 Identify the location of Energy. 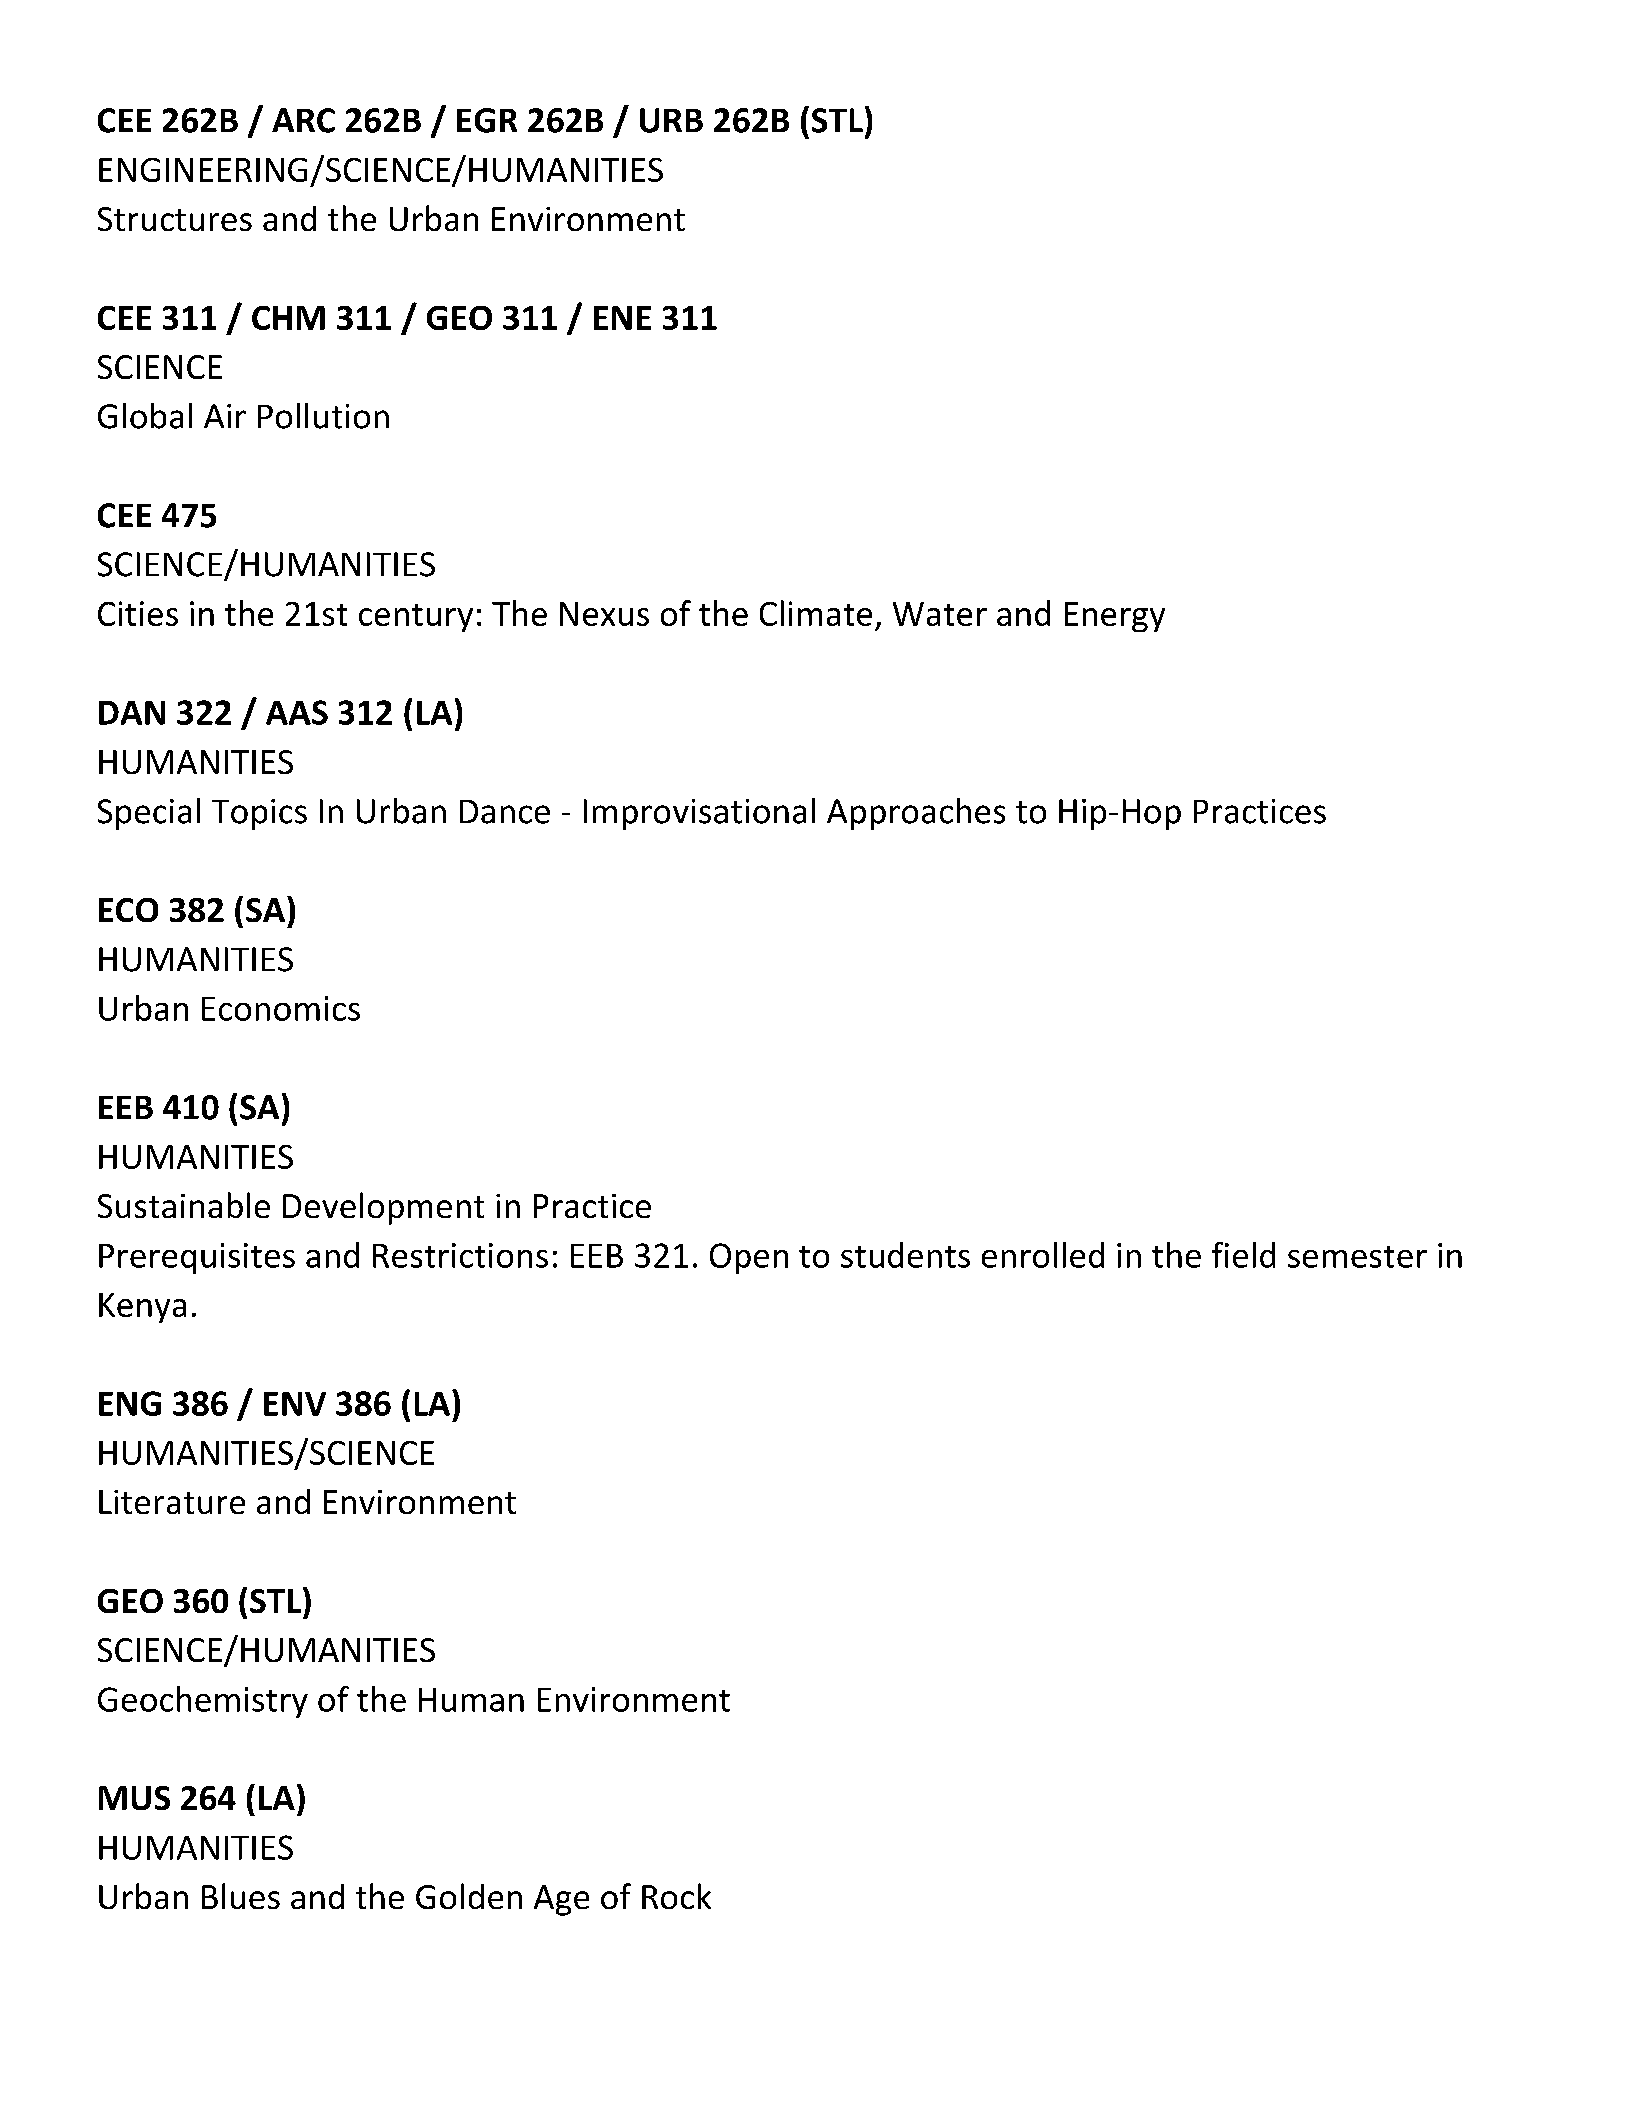
(1115, 617).
